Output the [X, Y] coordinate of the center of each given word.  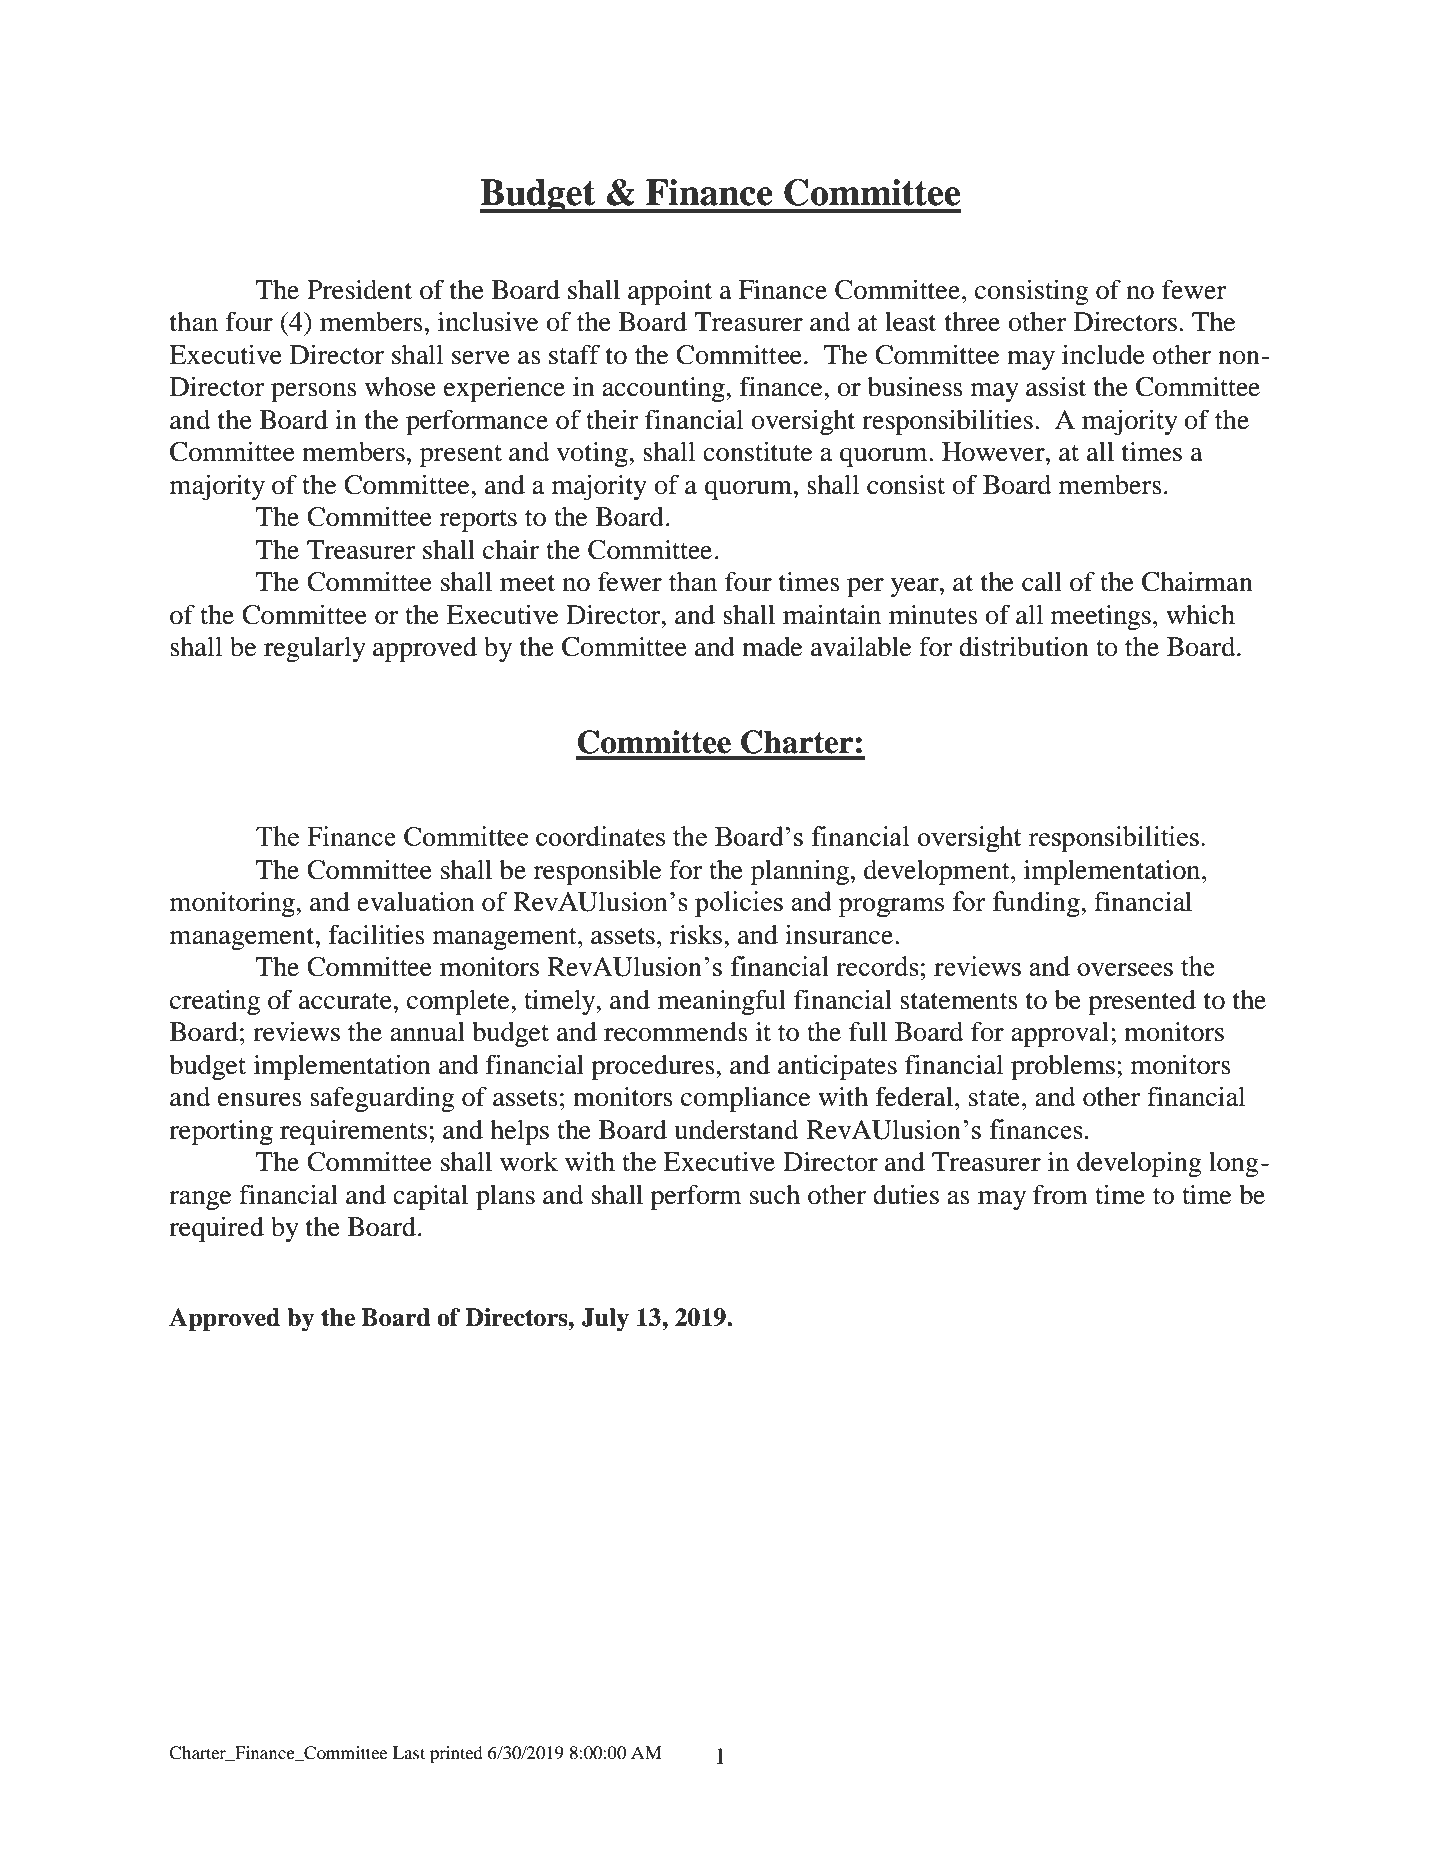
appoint [670, 292]
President [359, 290]
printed [456, 1754]
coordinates [600, 836]
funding [1037, 904]
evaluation [416, 902]
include [1103, 354]
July [605, 1320]
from [1060, 1194]
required [216, 1229]
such [775, 1195]
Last [409, 1752]
